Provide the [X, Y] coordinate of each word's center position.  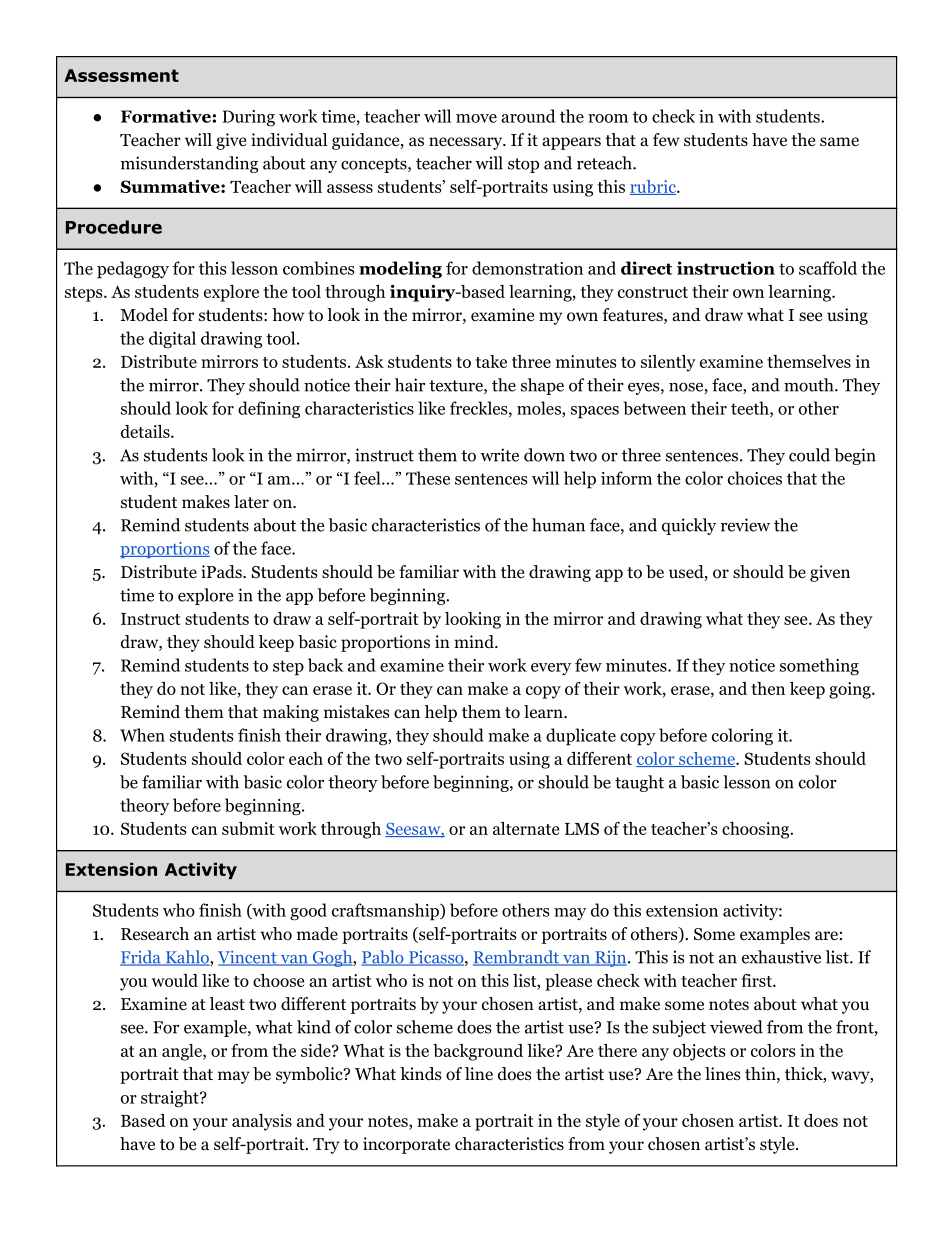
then [768, 688]
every [551, 669]
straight [171, 1099]
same [839, 142]
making [291, 713]
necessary [467, 143]
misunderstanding [189, 164]
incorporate [406, 1145]
